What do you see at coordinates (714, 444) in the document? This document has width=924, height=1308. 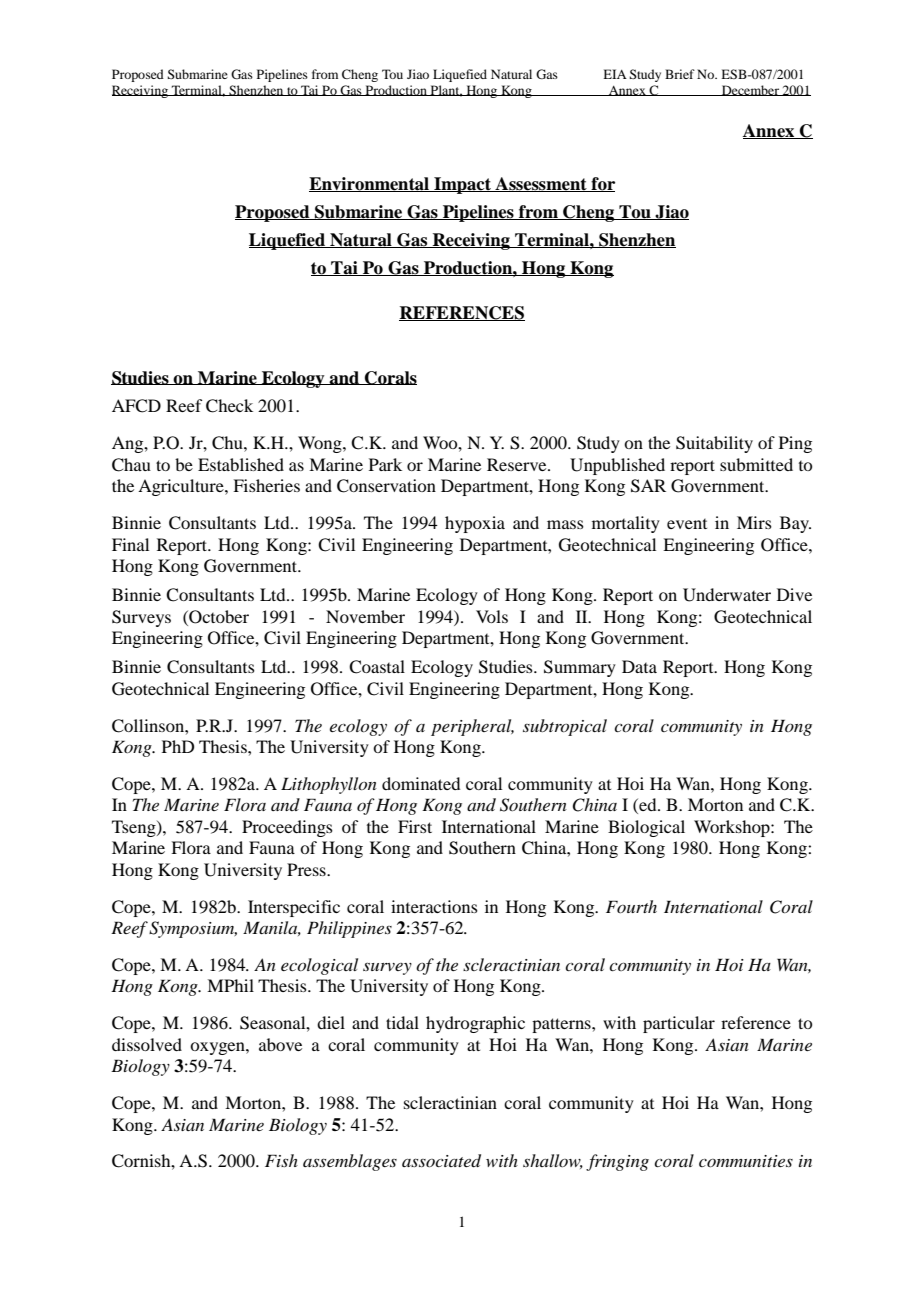 I see `Suitability` at bounding box center [714, 444].
